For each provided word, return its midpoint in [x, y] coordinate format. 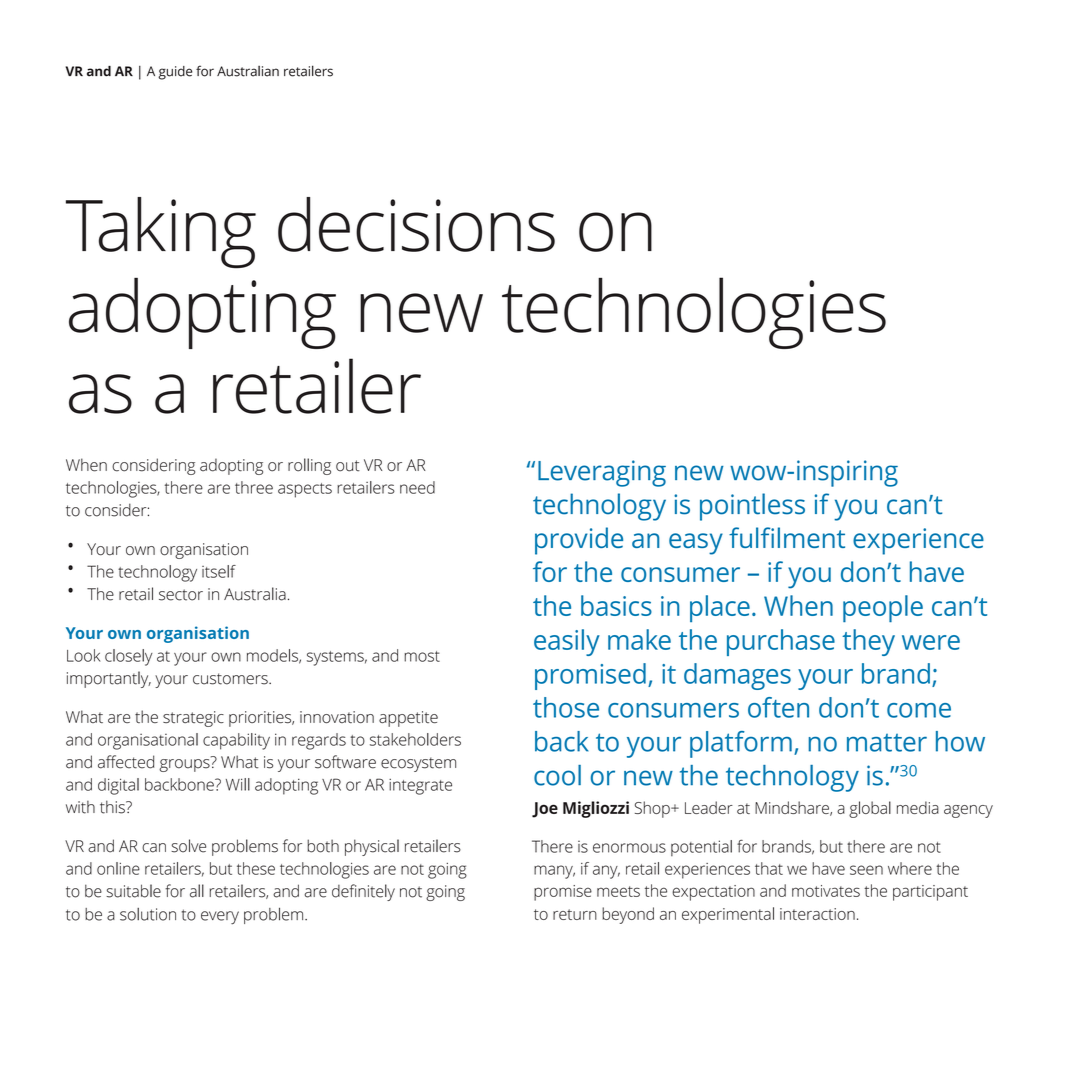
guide [175, 73]
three [254, 487]
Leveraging [602, 473]
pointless [752, 507]
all [197, 891]
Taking [161, 233]
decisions [416, 224]
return [575, 914]
